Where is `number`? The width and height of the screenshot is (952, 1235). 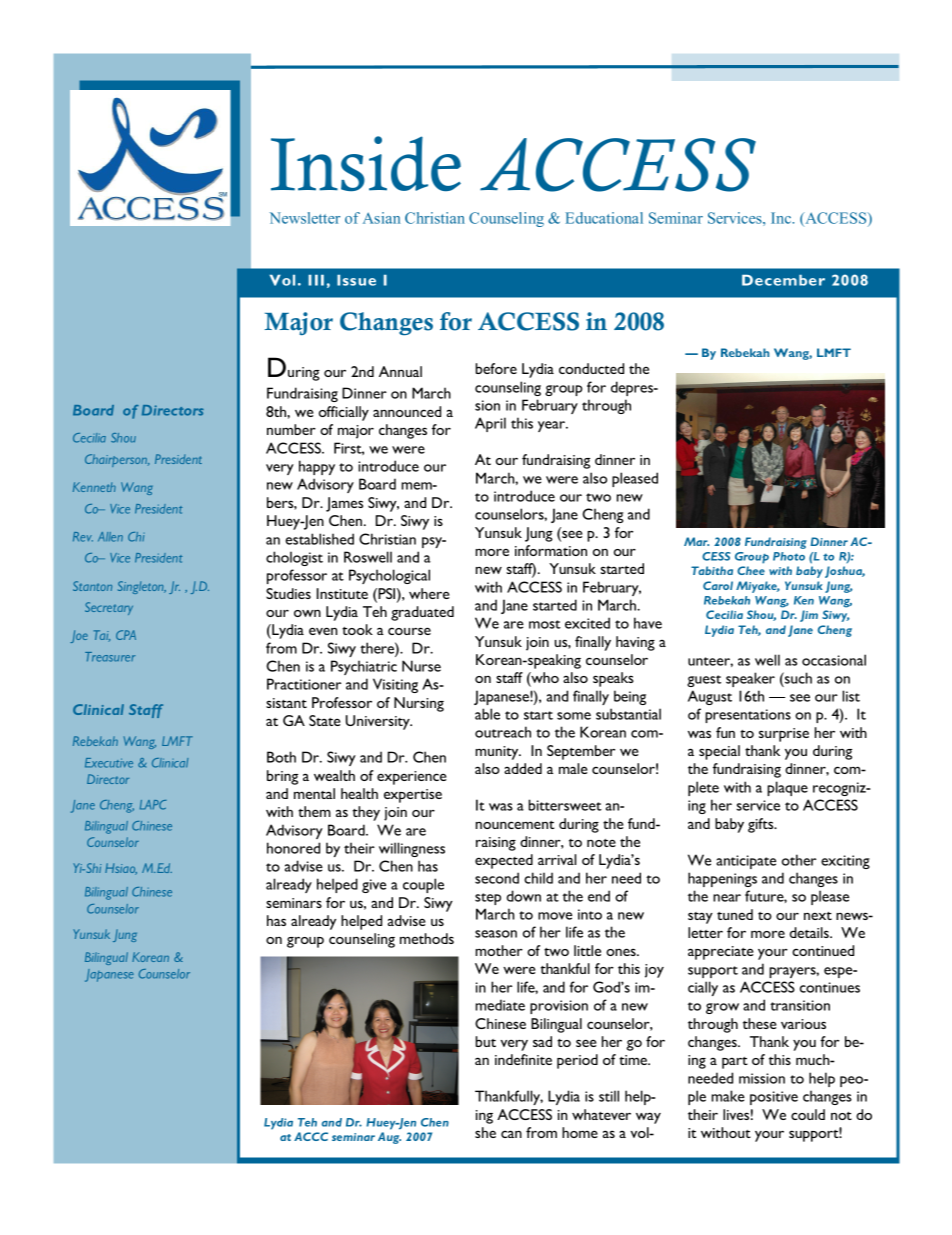
number is located at coordinates (291, 429).
